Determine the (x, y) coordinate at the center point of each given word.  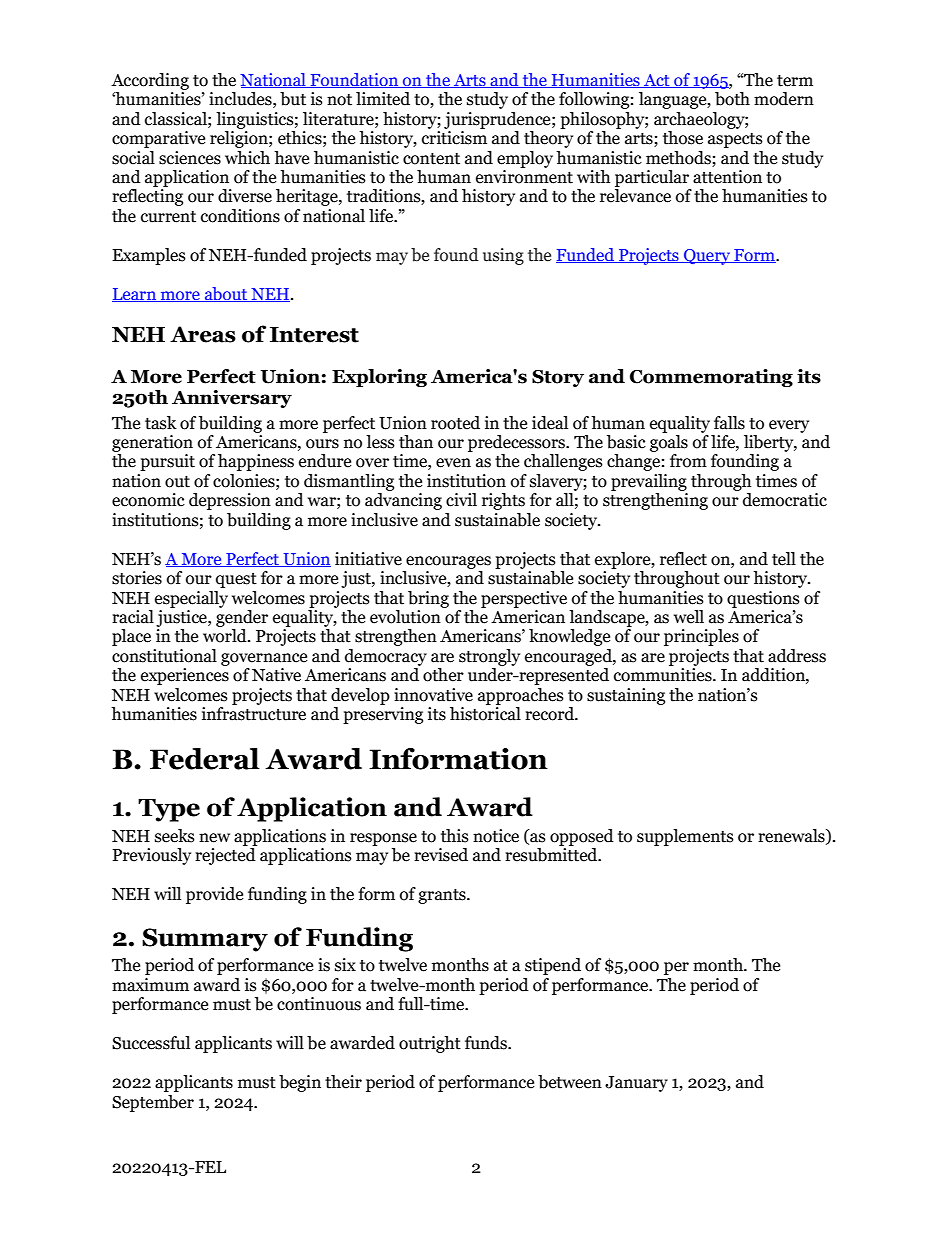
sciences (190, 158)
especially (191, 599)
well (689, 617)
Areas (203, 334)
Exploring (379, 378)
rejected (225, 856)
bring (428, 599)
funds (487, 1043)
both (732, 99)
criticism (454, 138)
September (153, 1103)
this (455, 836)
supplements (685, 837)
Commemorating (711, 378)
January (636, 1084)
